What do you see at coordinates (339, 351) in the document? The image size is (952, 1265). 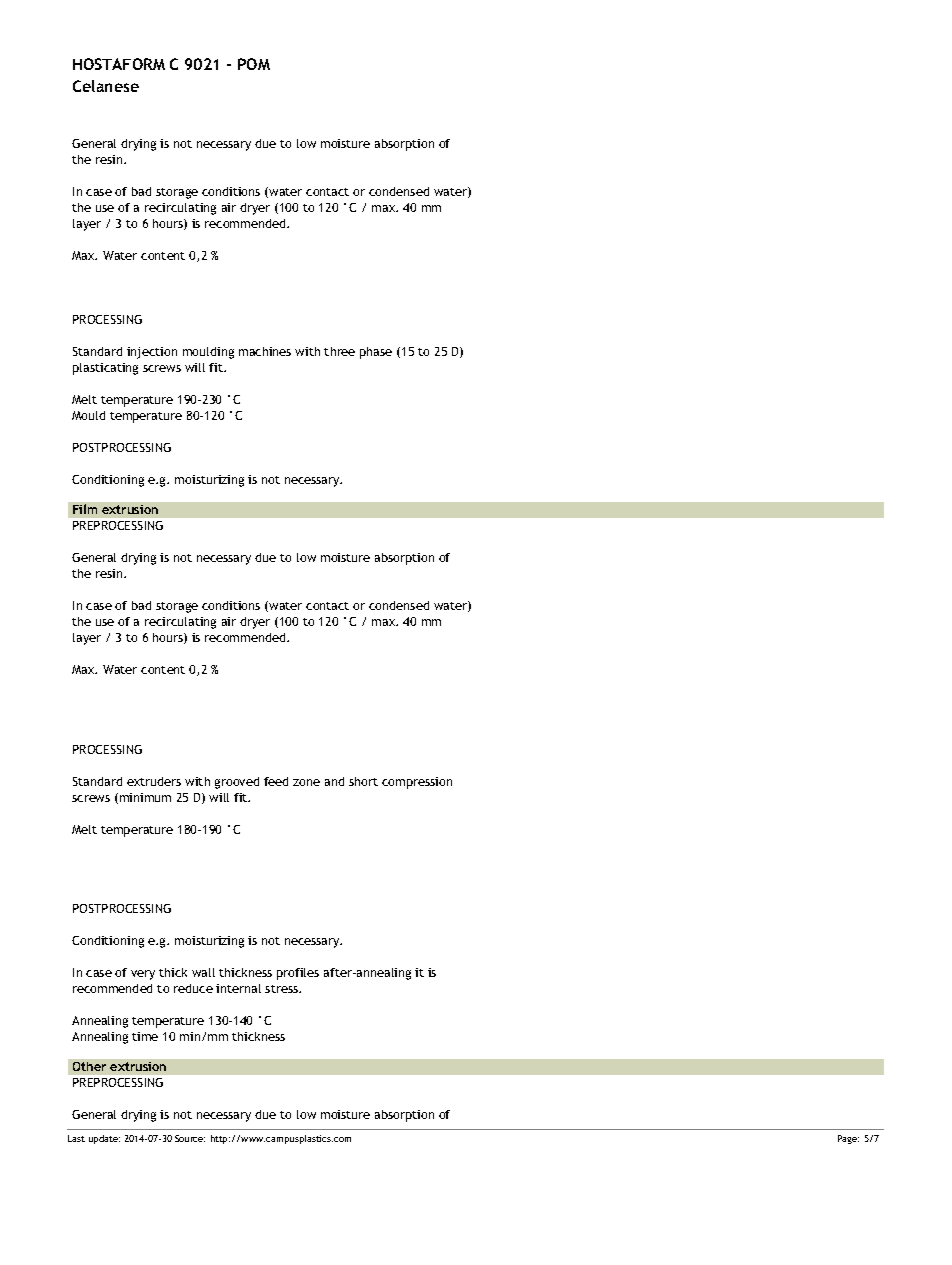 I see `three` at bounding box center [339, 351].
